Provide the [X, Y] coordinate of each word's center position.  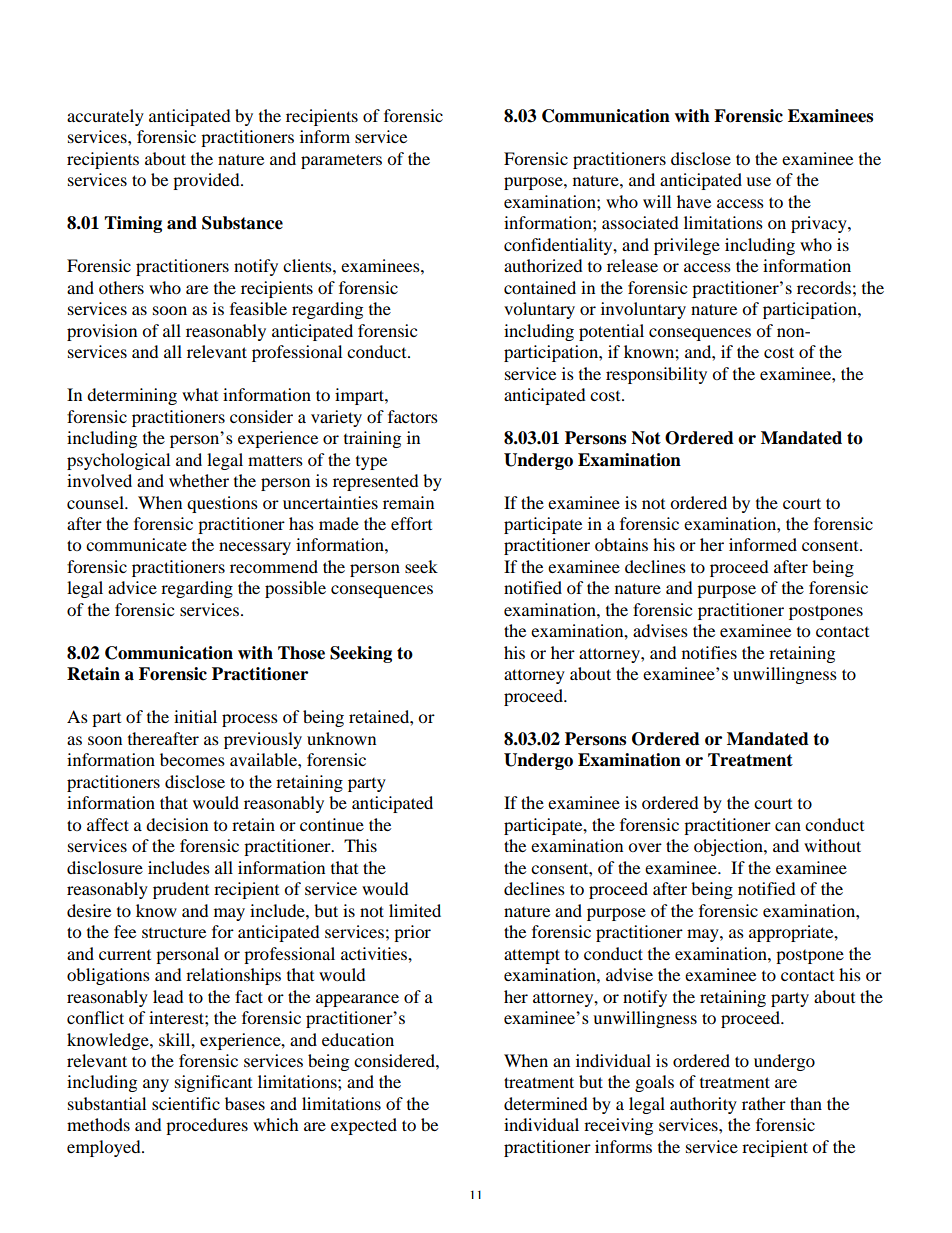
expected [364, 1126]
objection [729, 847]
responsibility [656, 375]
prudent [181, 890]
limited [415, 910]
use [758, 181]
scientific [186, 1103]
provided [207, 181]
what [200, 394]
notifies [709, 652]
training [372, 439]
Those [301, 653]
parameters [341, 161]
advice [132, 587]
